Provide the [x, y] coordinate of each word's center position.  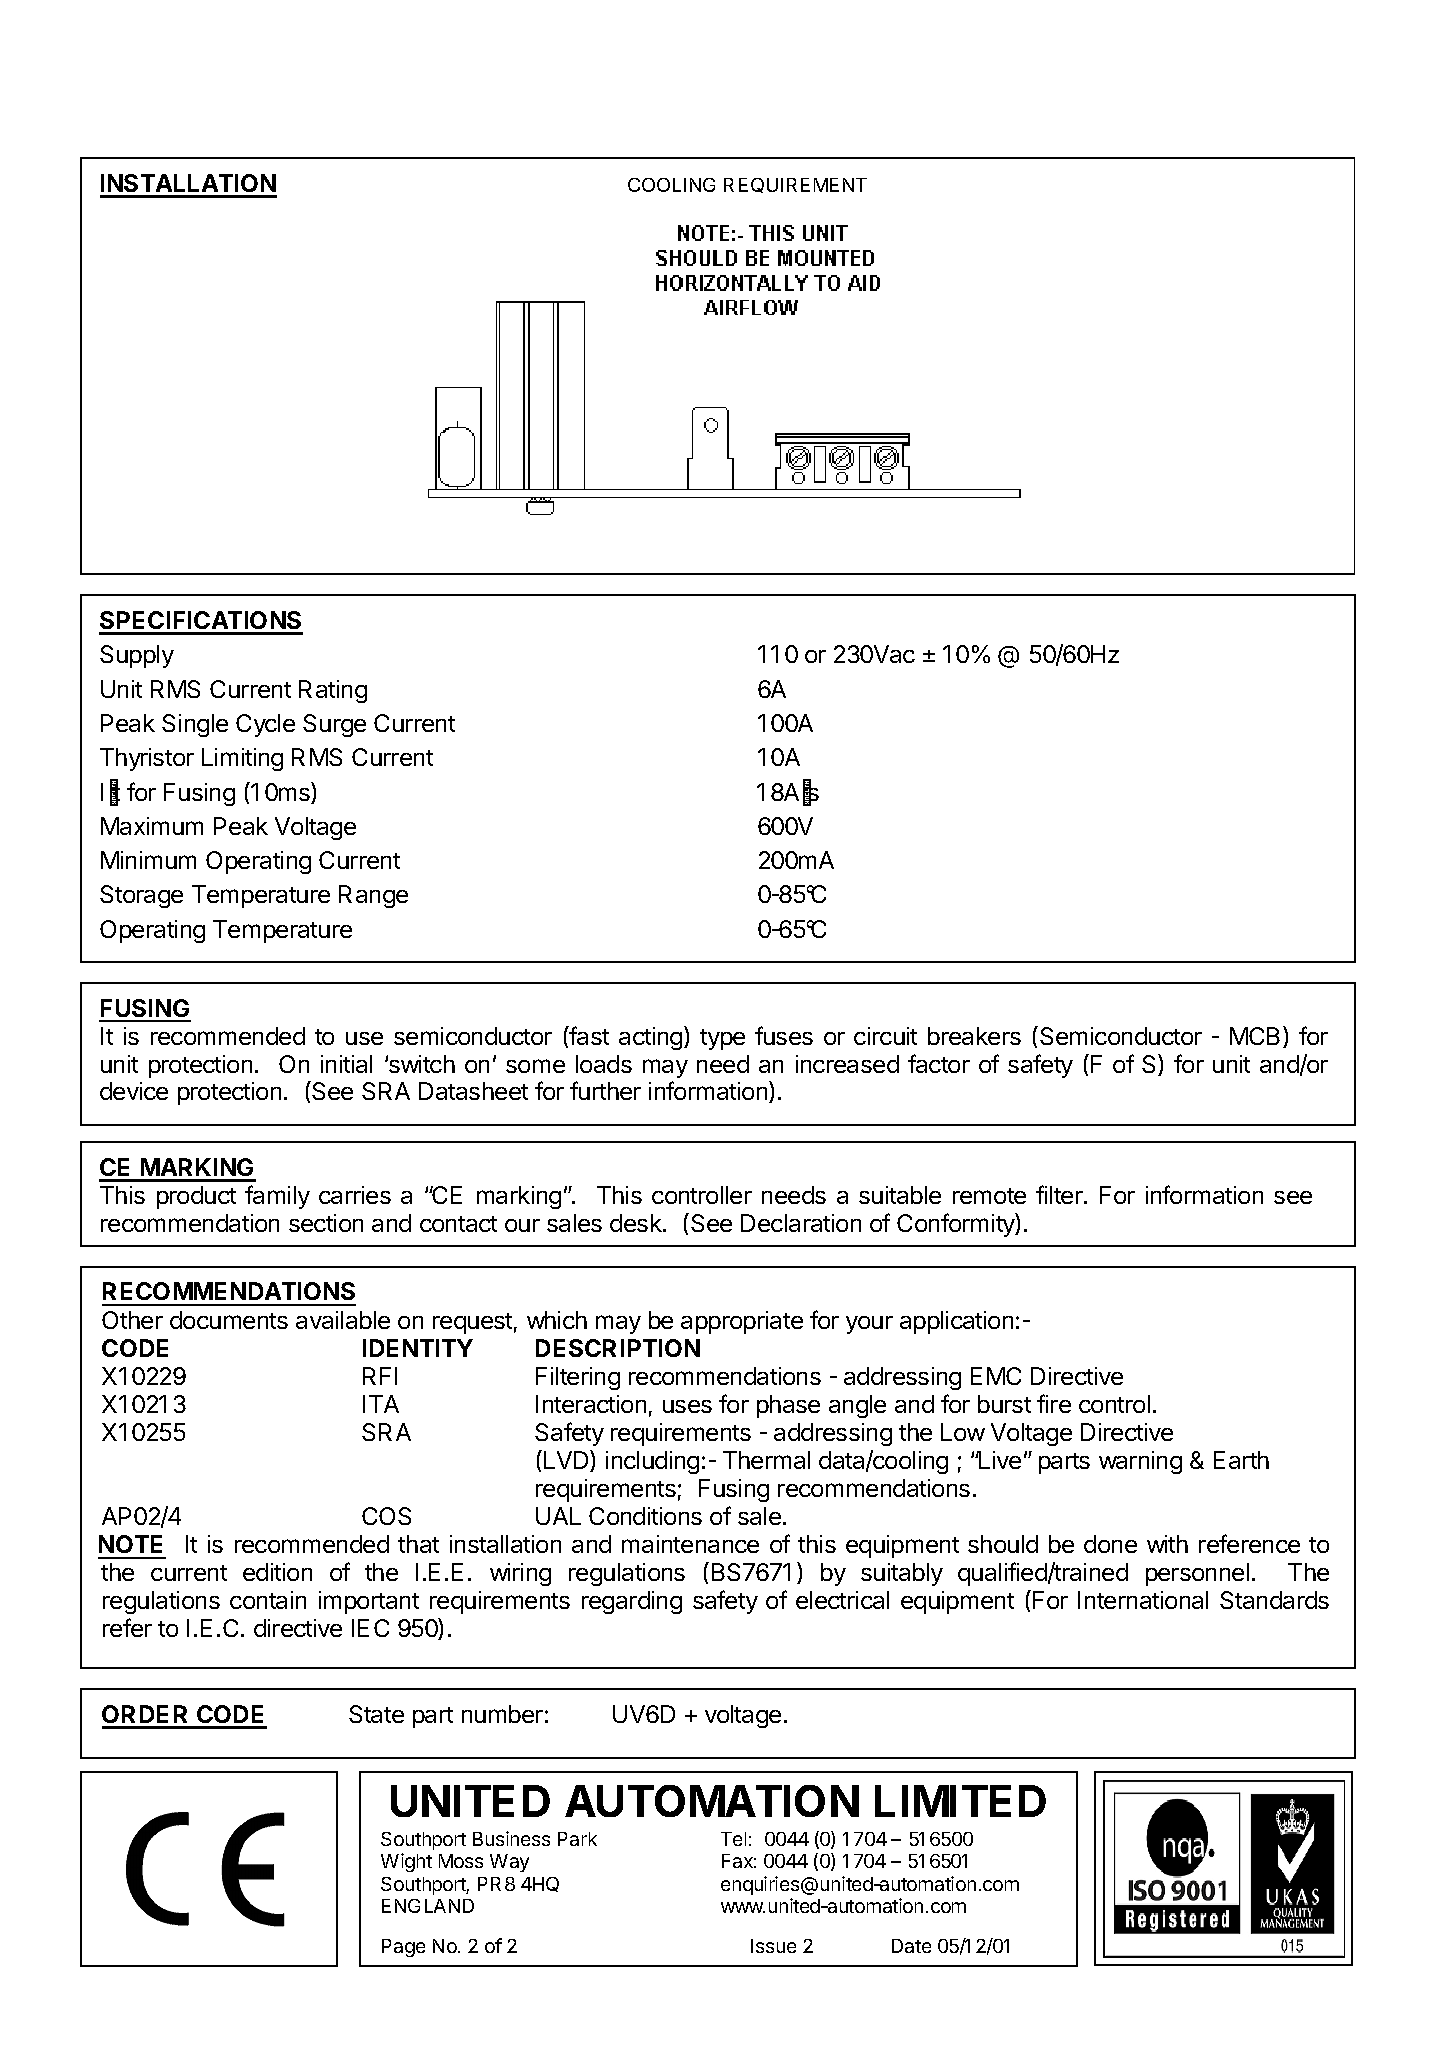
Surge [334, 725]
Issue [773, 1946]
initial [346, 1064]
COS [386, 1516]
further [605, 1090]
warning [1140, 1462]
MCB [1257, 1037]
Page [403, 1948]
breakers [974, 1036]
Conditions [645, 1516]
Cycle [265, 725]
